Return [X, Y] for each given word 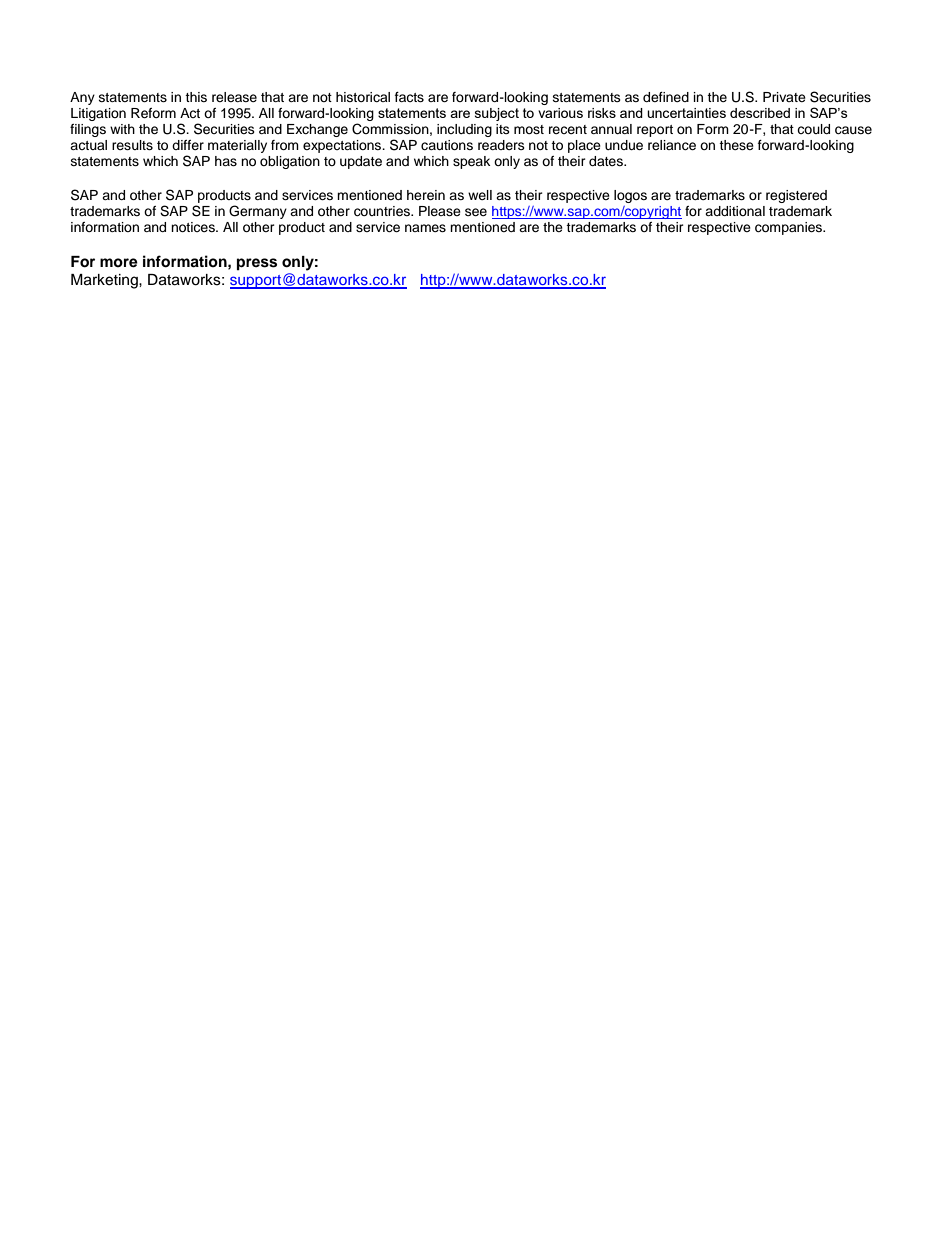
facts [409, 97]
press [257, 264]
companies [789, 228]
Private [784, 97]
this [196, 97]
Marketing [105, 281]
